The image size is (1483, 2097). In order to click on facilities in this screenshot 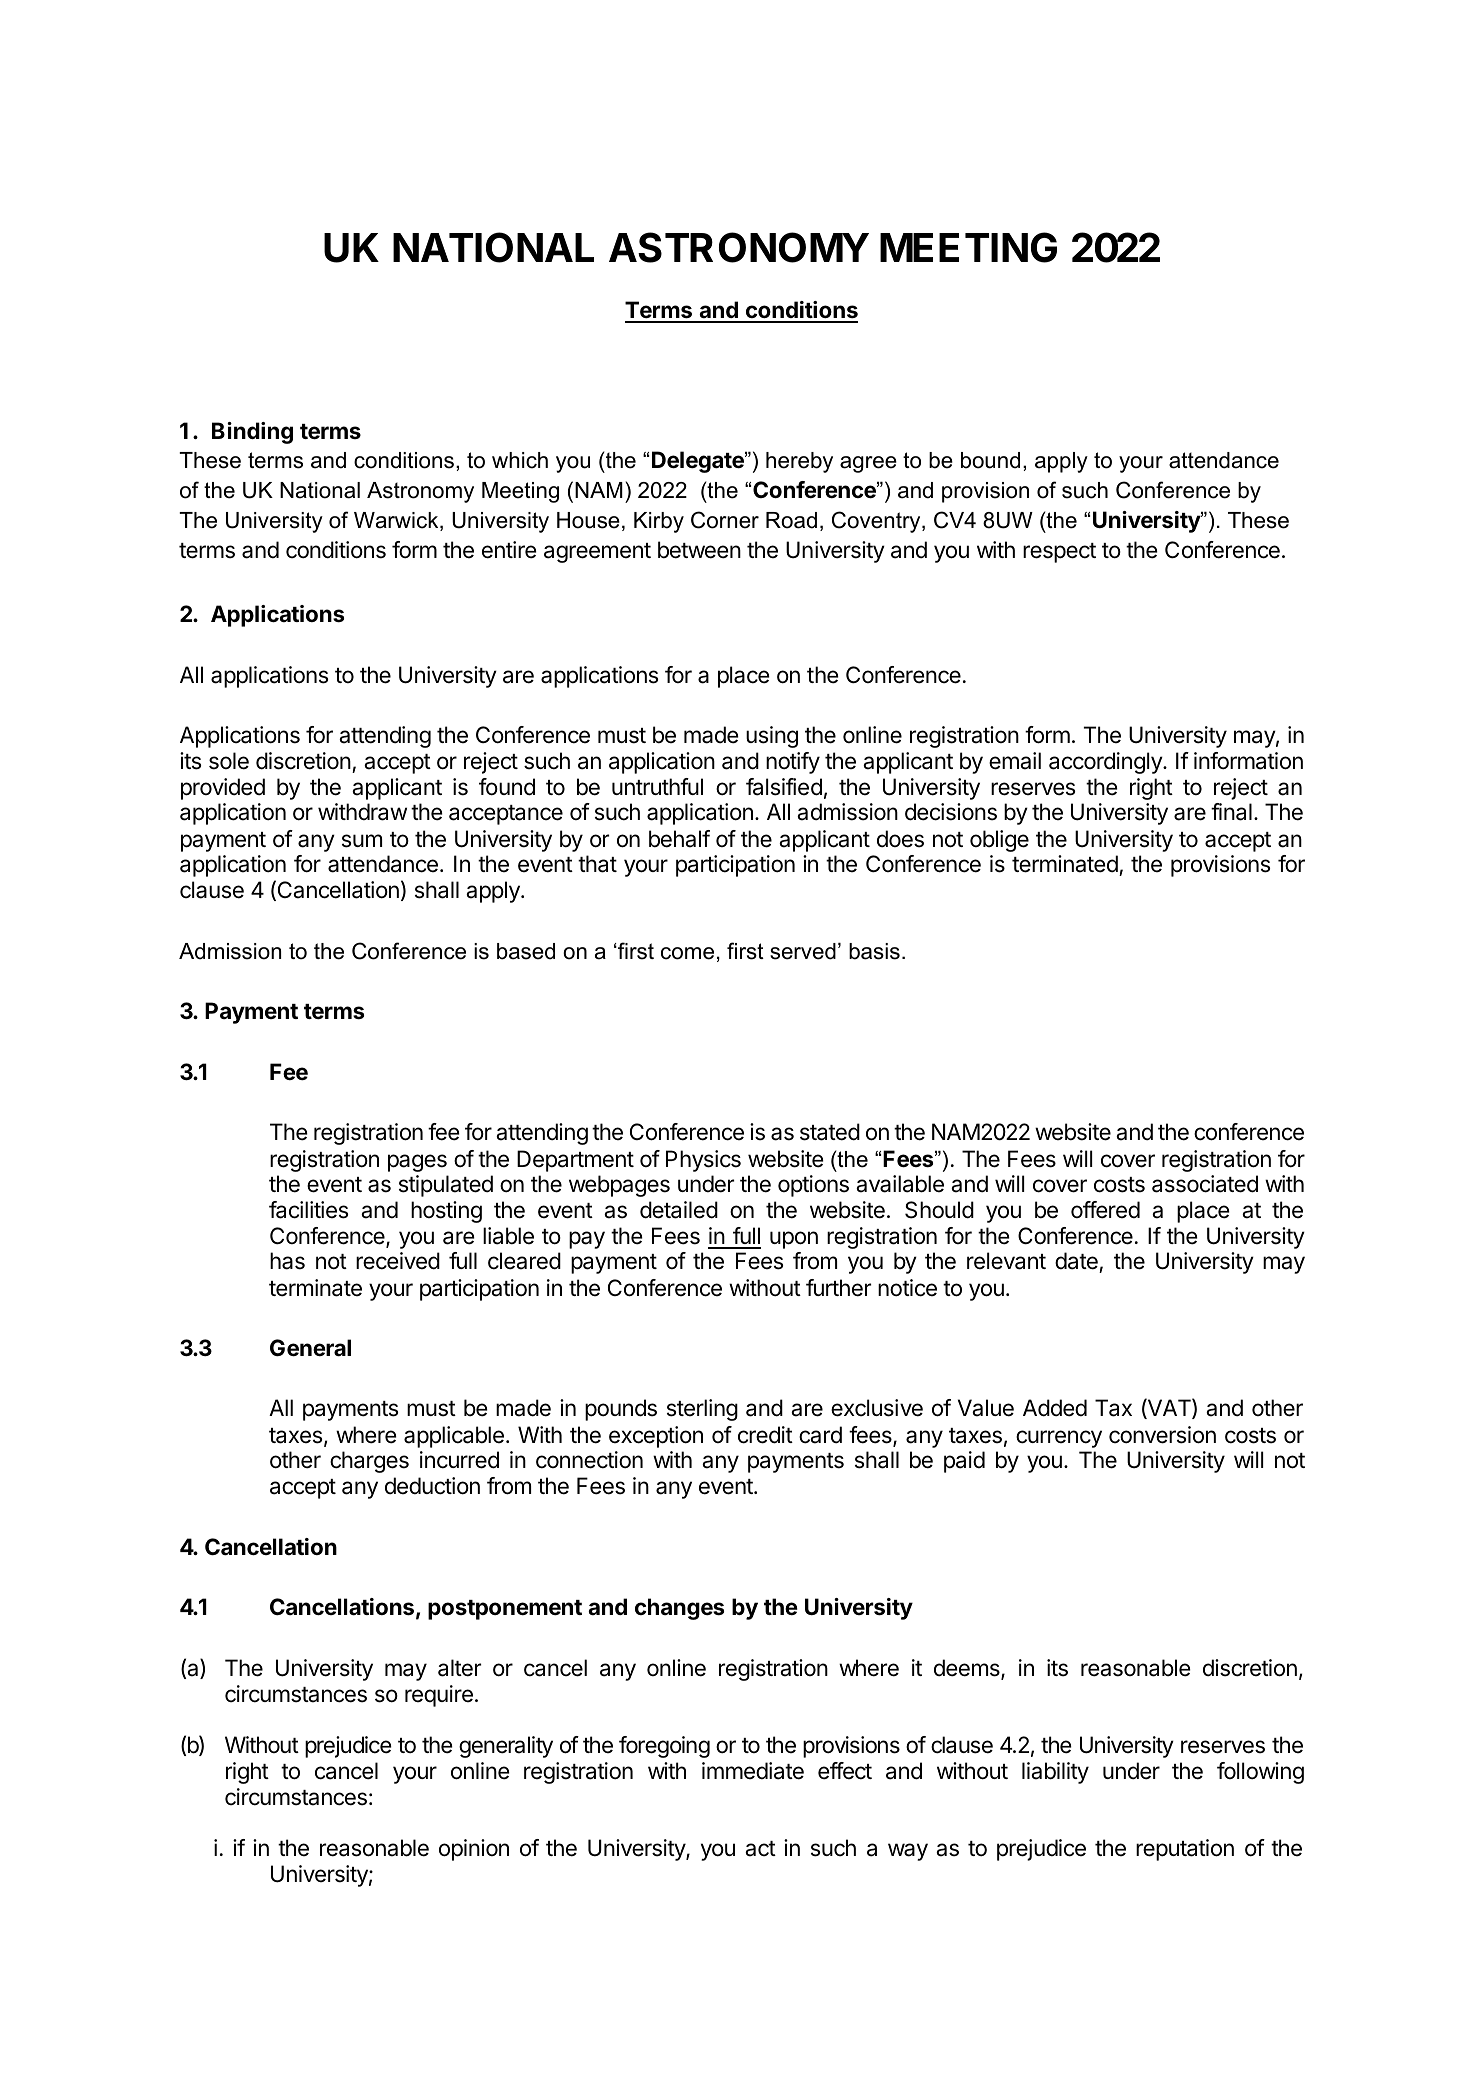, I will do `click(308, 1210)`.
